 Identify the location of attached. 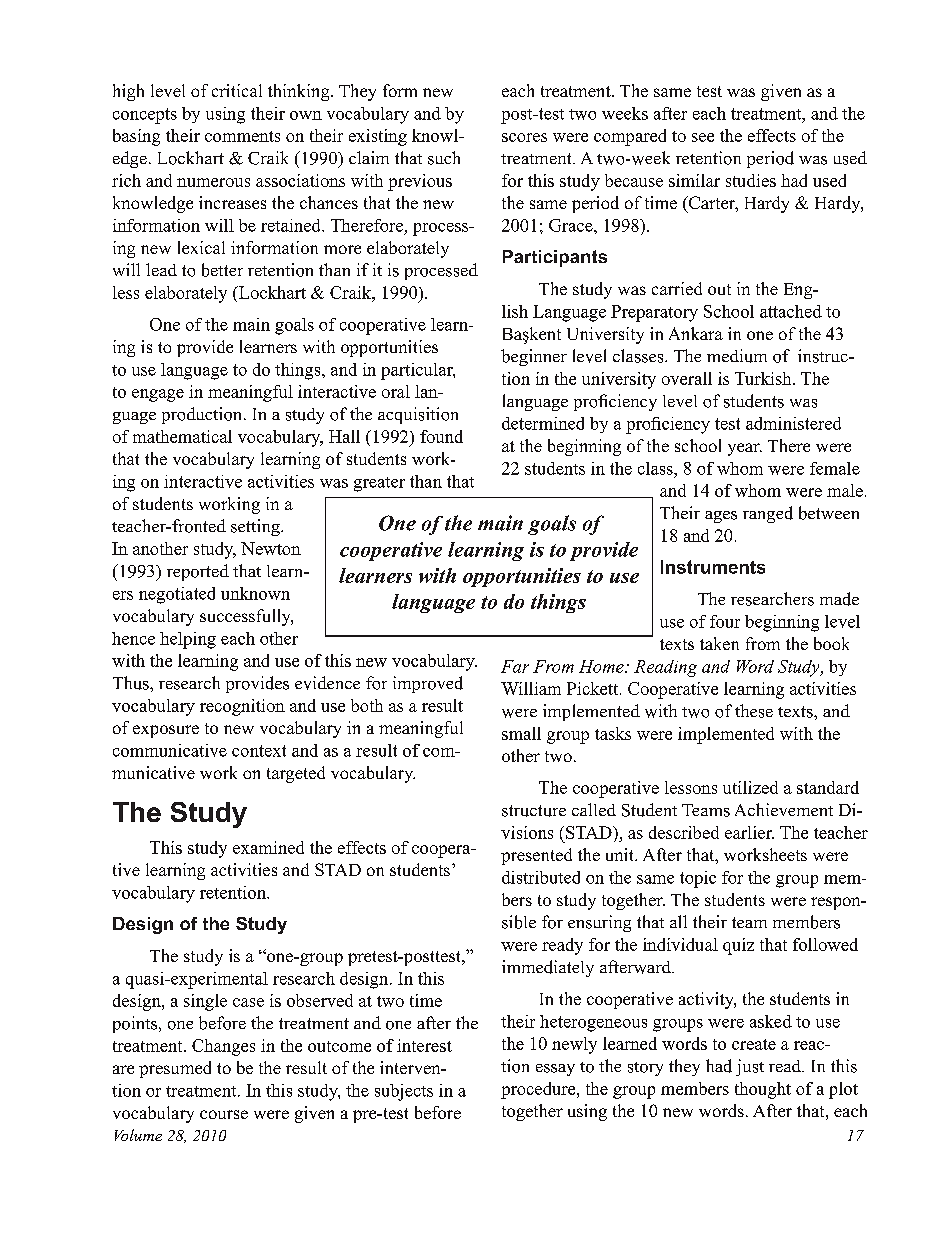
(791, 311).
